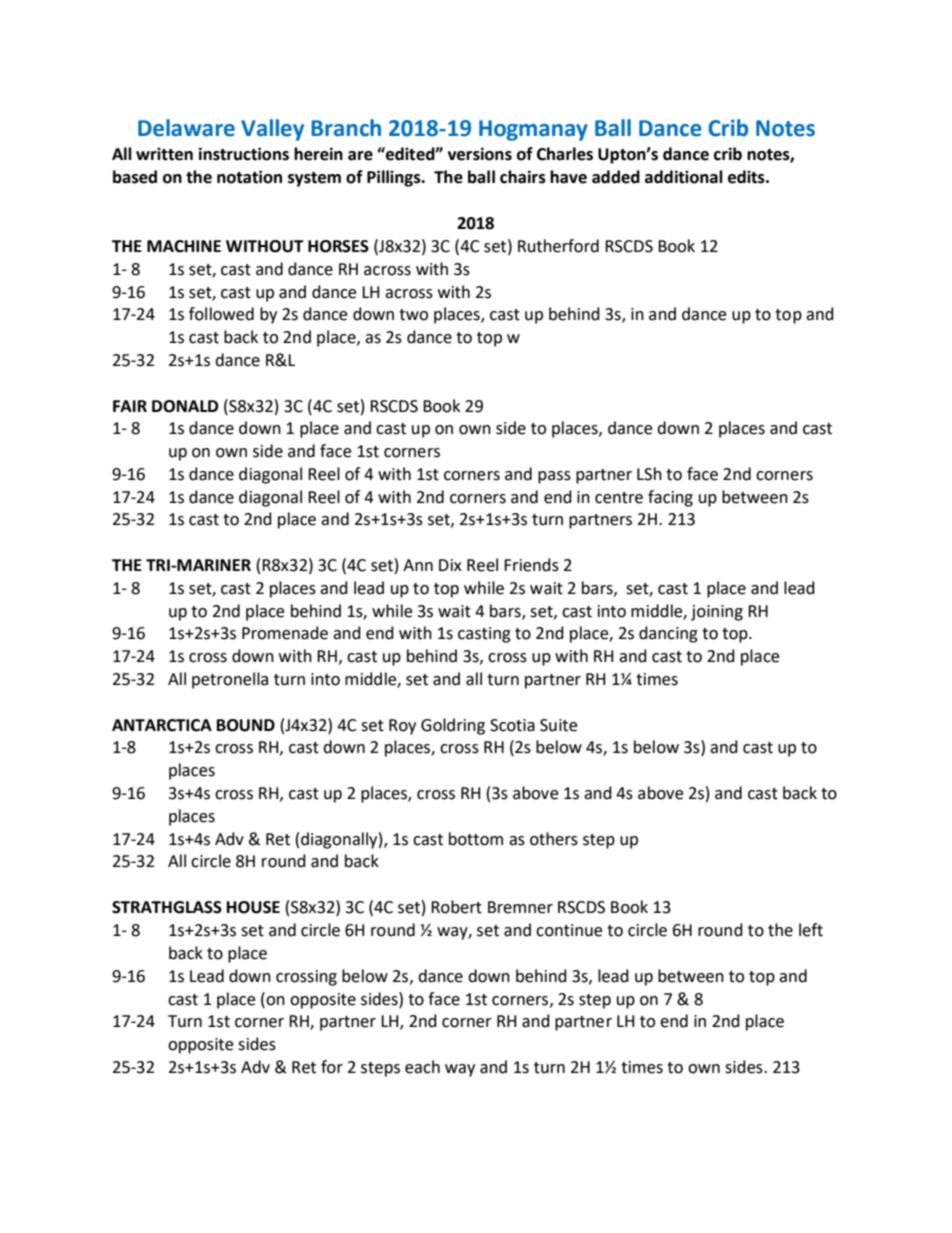  What do you see at coordinates (253, 907) in the screenshot?
I see `HOUSE` at bounding box center [253, 907].
